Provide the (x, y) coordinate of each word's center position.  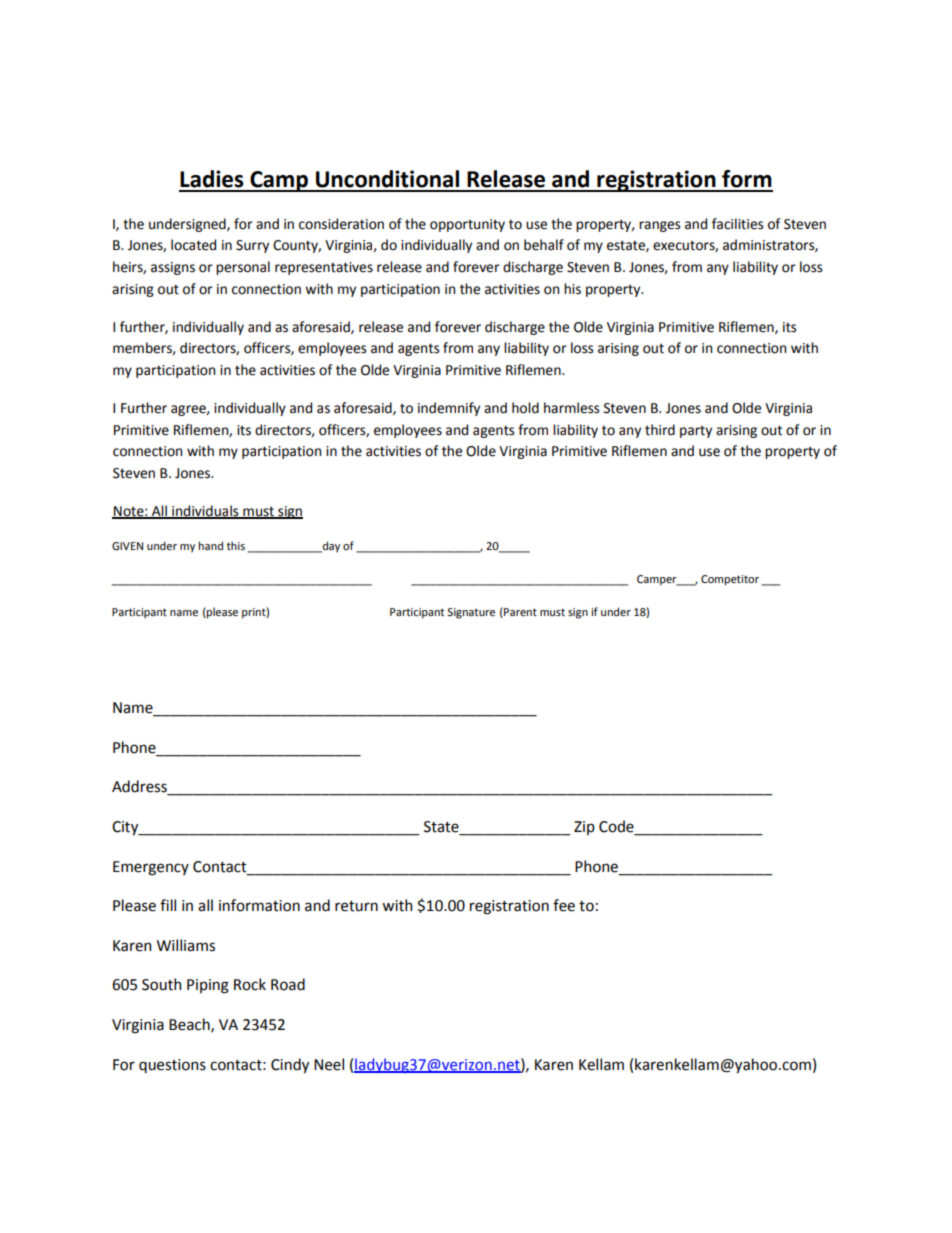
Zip (584, 828)
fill (168, 905)
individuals (205, 511)
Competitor (730, 580)
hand (210, 545)
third (660, 430)
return (356, 906)
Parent (519, 613)
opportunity (467, 225)
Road (288, 984)
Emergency (151, 868)
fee (564, 905)
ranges (659, 226)
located (193, 245)
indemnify (449, 409)
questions (172, 1066)
